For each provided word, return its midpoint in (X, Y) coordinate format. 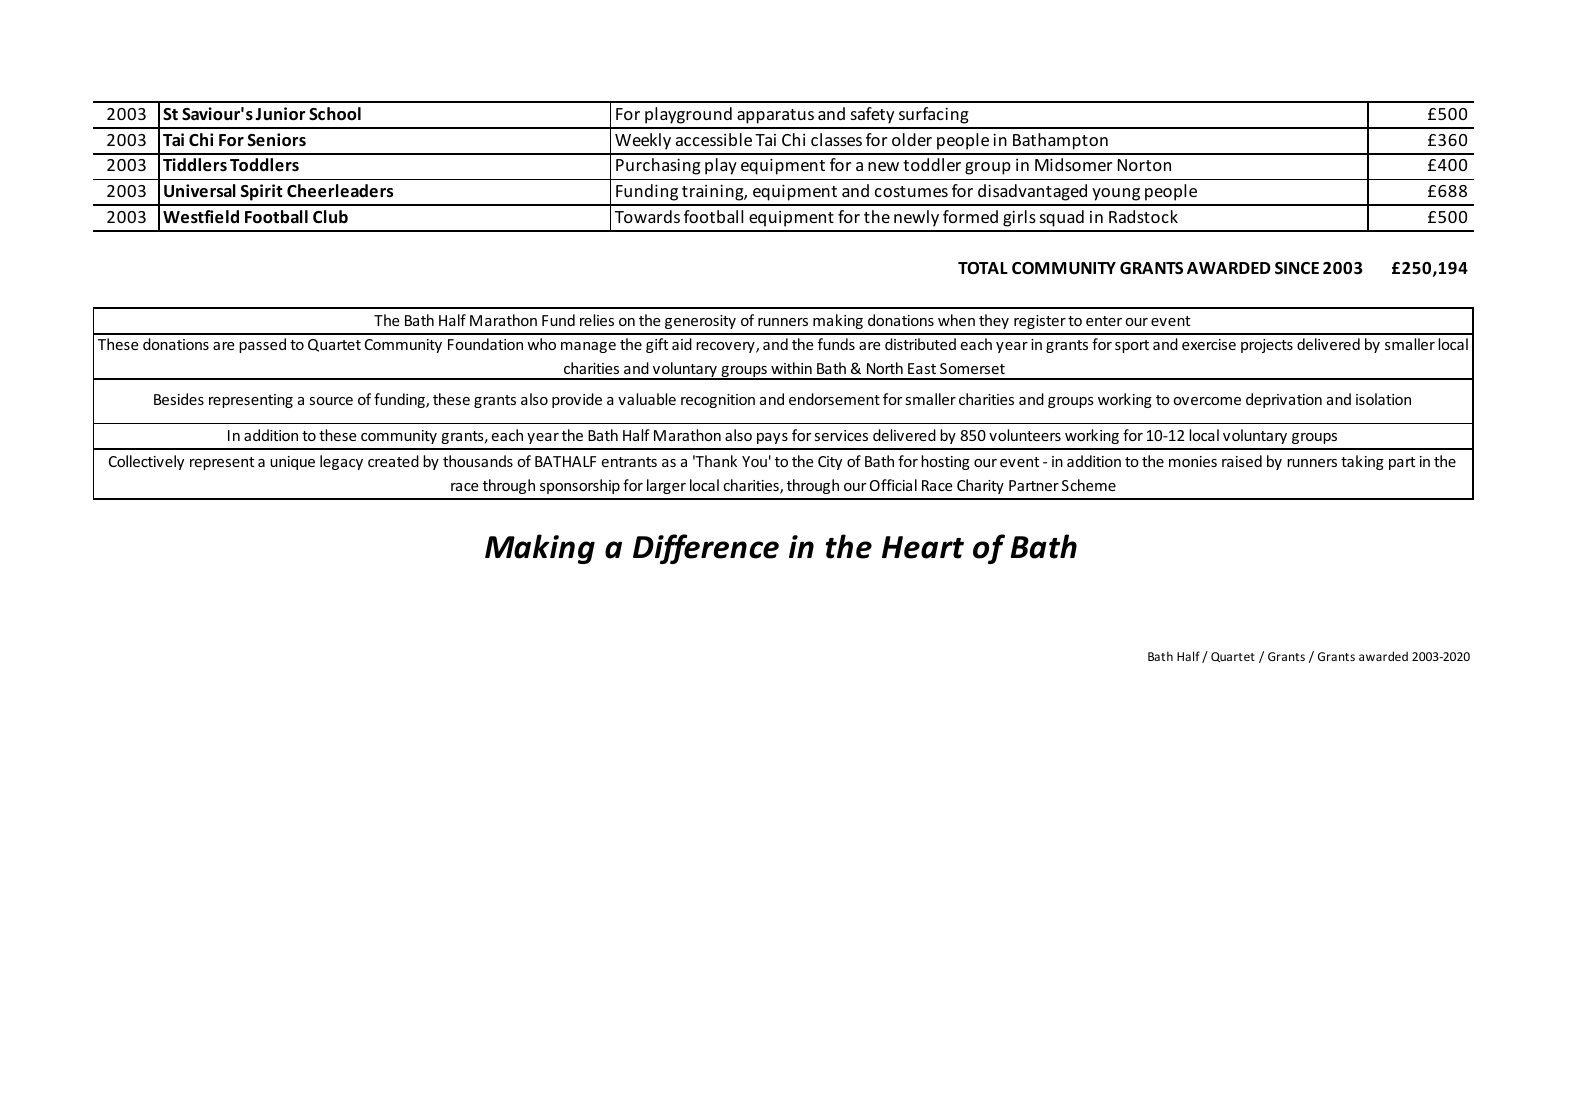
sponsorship (580, 486)
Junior (280, 114)
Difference (706, 549)
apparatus (775, 116)
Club (330, 216)
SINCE (1297, 268)
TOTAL (983, 268)
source (331, 401)
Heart (923, 547)
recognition (718, 401)
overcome (1207, 401)
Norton (1144, 165)
